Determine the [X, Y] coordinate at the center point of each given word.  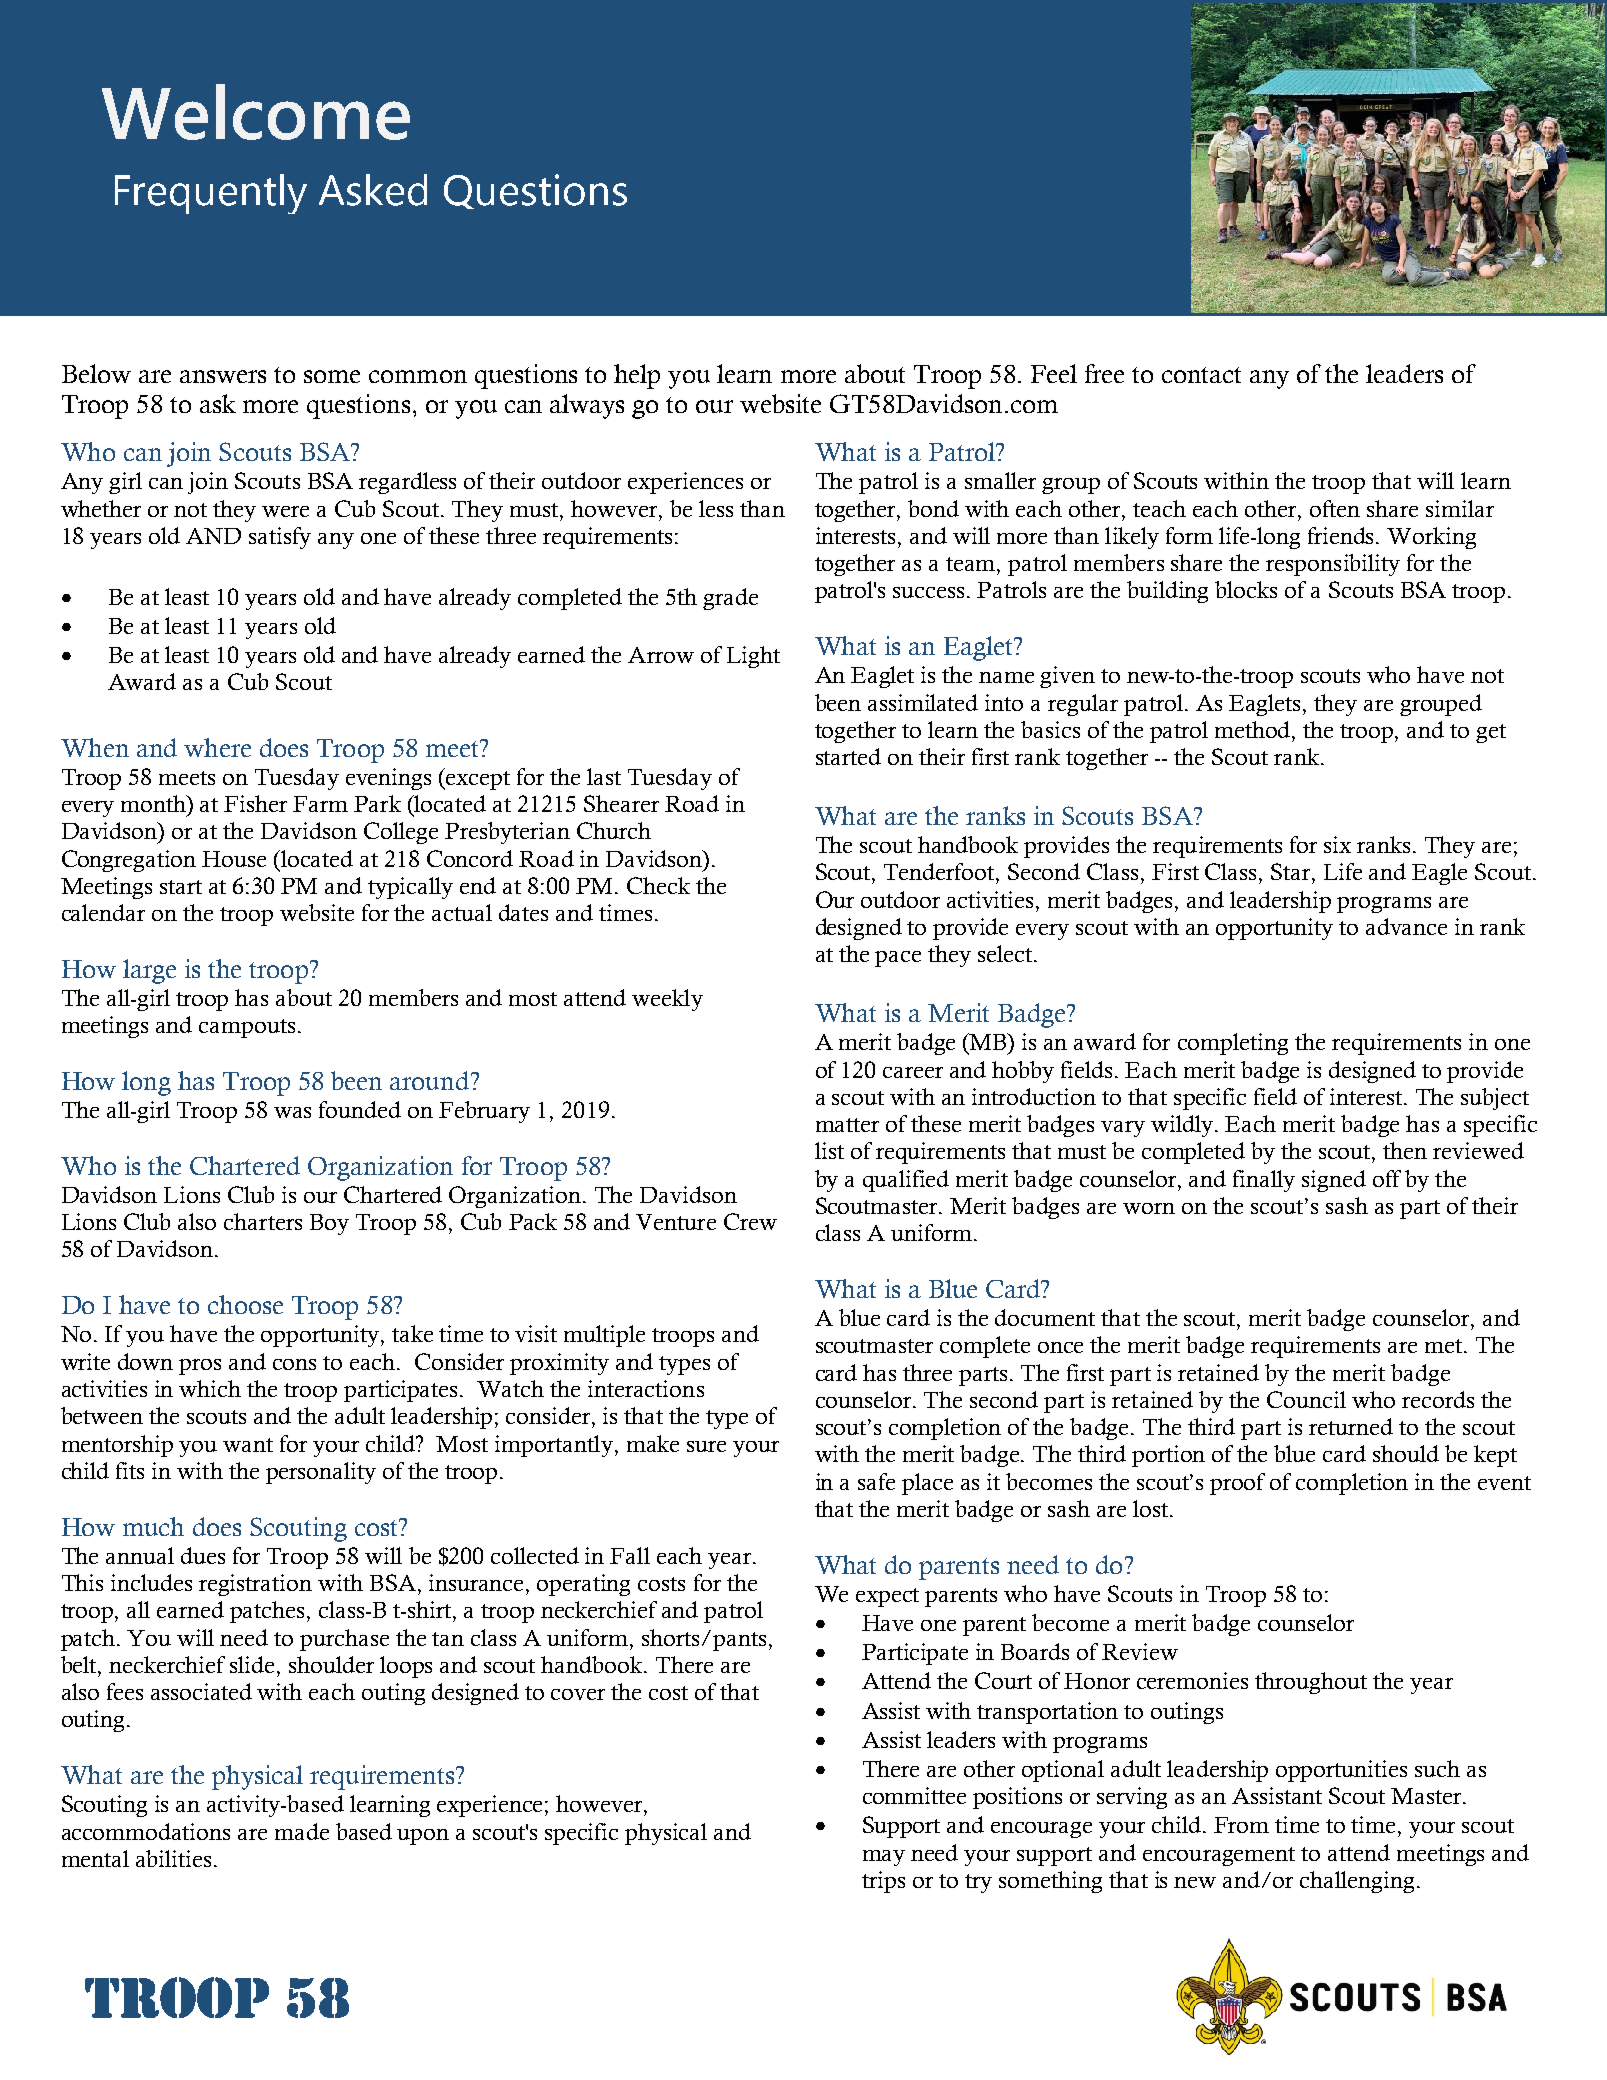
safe [876, 1481]
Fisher [255, 803]
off [1387, 1178]
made [302, 1831]
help [637, 376]
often [1335, 508]
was [292, 1112]
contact [1201, 375]
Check [658, 885]
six [1337, 844]
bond [933, 508]
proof [1237, 1484]
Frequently [211, 194]
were [285, 511]
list [829, 1150]
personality [321, 1473]
